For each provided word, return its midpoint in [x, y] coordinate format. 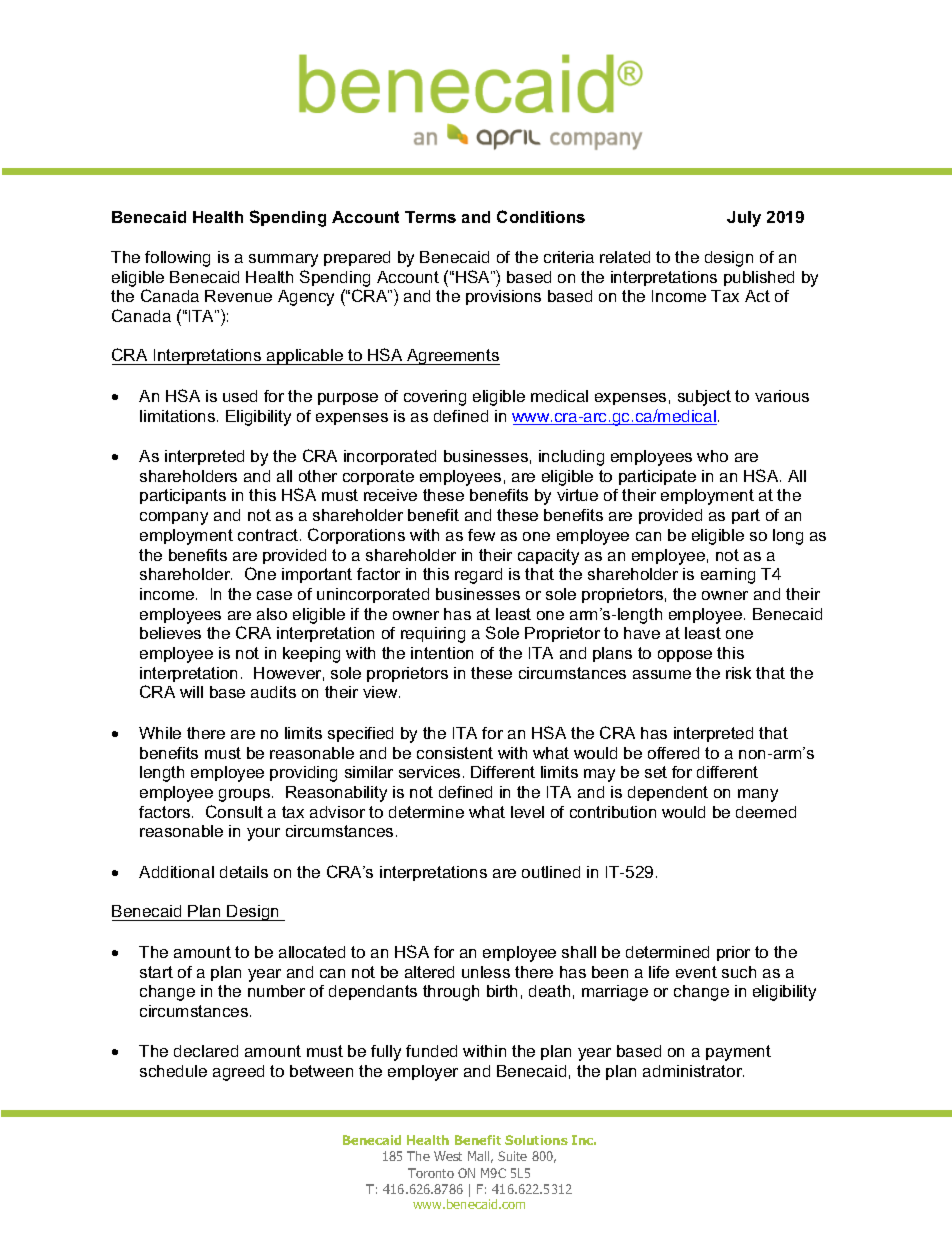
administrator [693, 1071]
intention [442, 653]
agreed [238, 1073]
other [318, 476]
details [244, 872]
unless [486, 972]
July [744, 219]
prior [733, 953]
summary [283, 260]
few [481, 535]
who [712, 456]
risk [738, 673]
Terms [430, 217]
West [448, 1156]
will [191, 692]
